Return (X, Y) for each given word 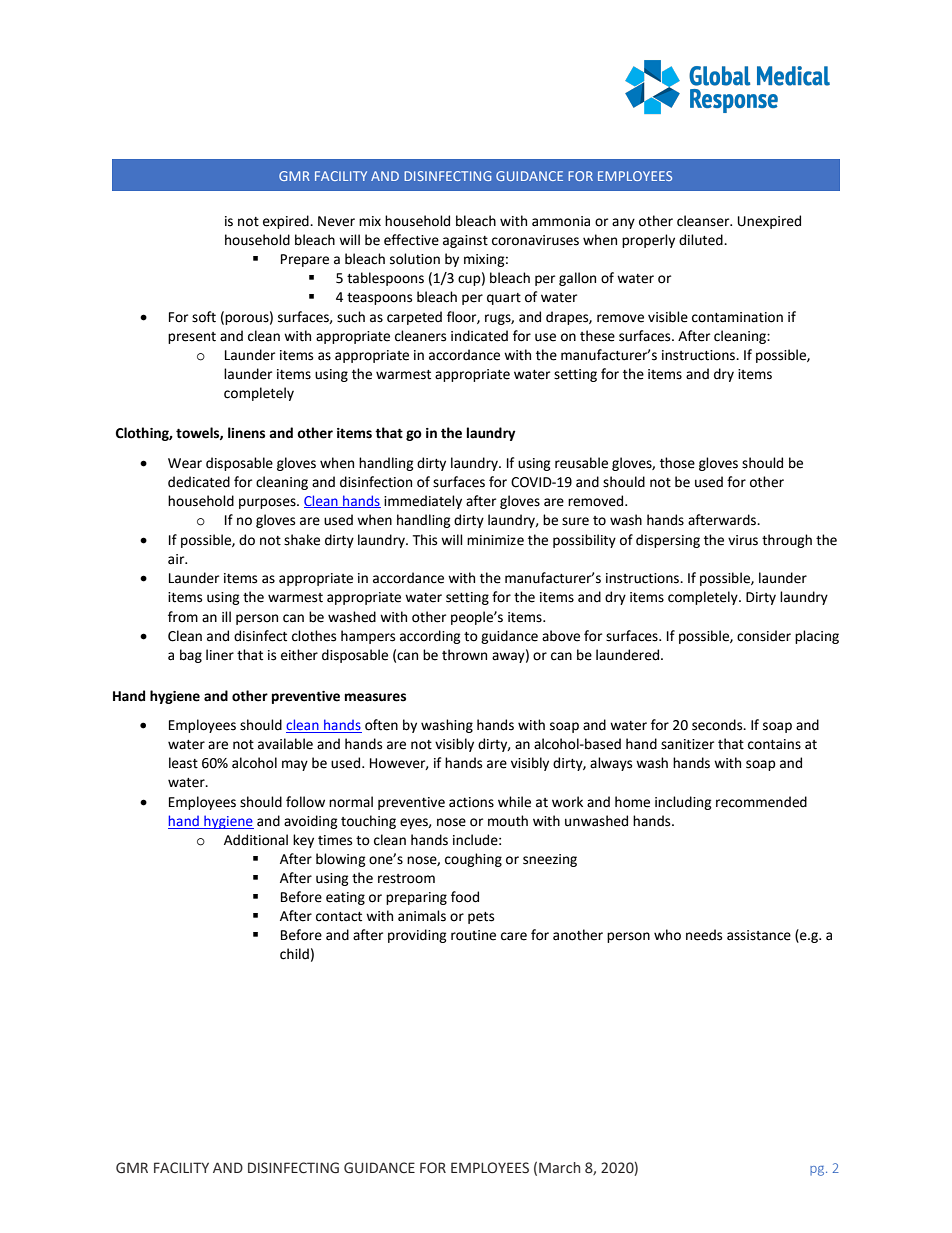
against (465, 241)
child (294, 954)
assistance (759, 935)
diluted (702, 240)
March (559, 1168)
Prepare (305, 260)
